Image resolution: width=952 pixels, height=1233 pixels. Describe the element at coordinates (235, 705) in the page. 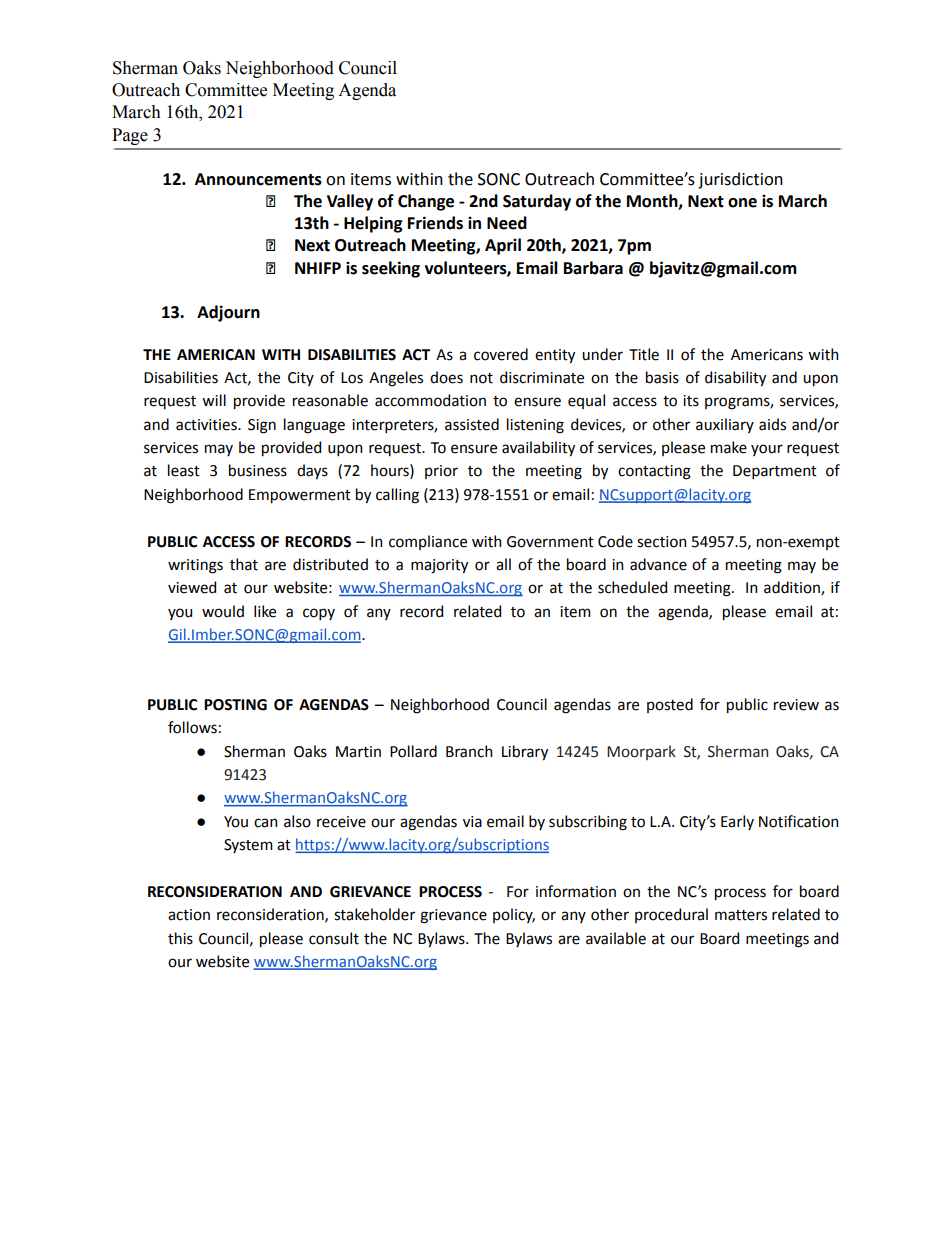

I see `POSTING` at that location.
